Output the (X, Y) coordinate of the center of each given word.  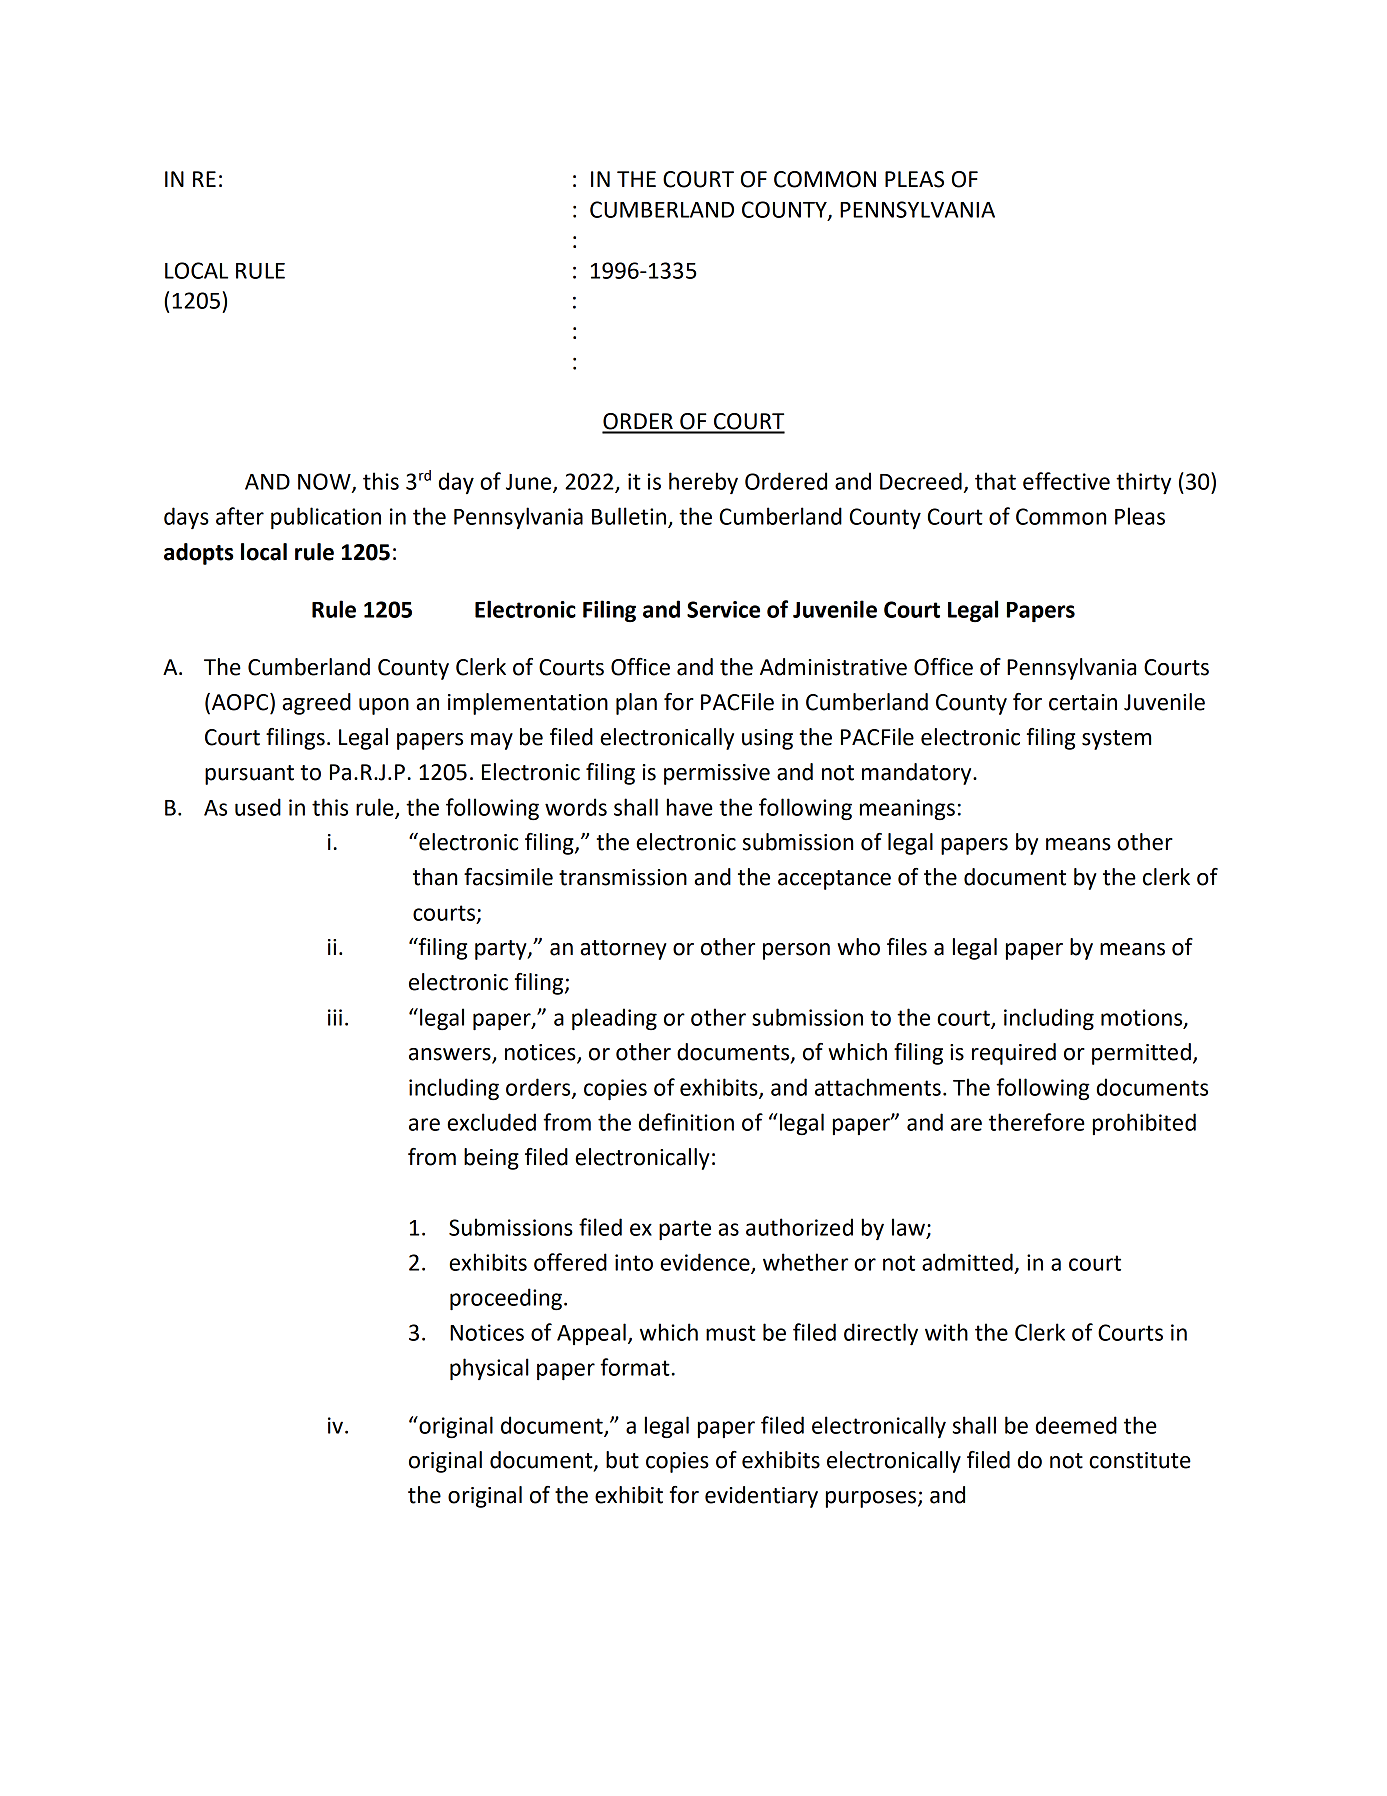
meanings (907, 810)
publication (326, 518)
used (258, 807)
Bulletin (630, 517)
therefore (1037, 1122)
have (690, 807)
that (995, 481)
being (491, 1159)
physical (489, 1369)
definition (686, 1122)
